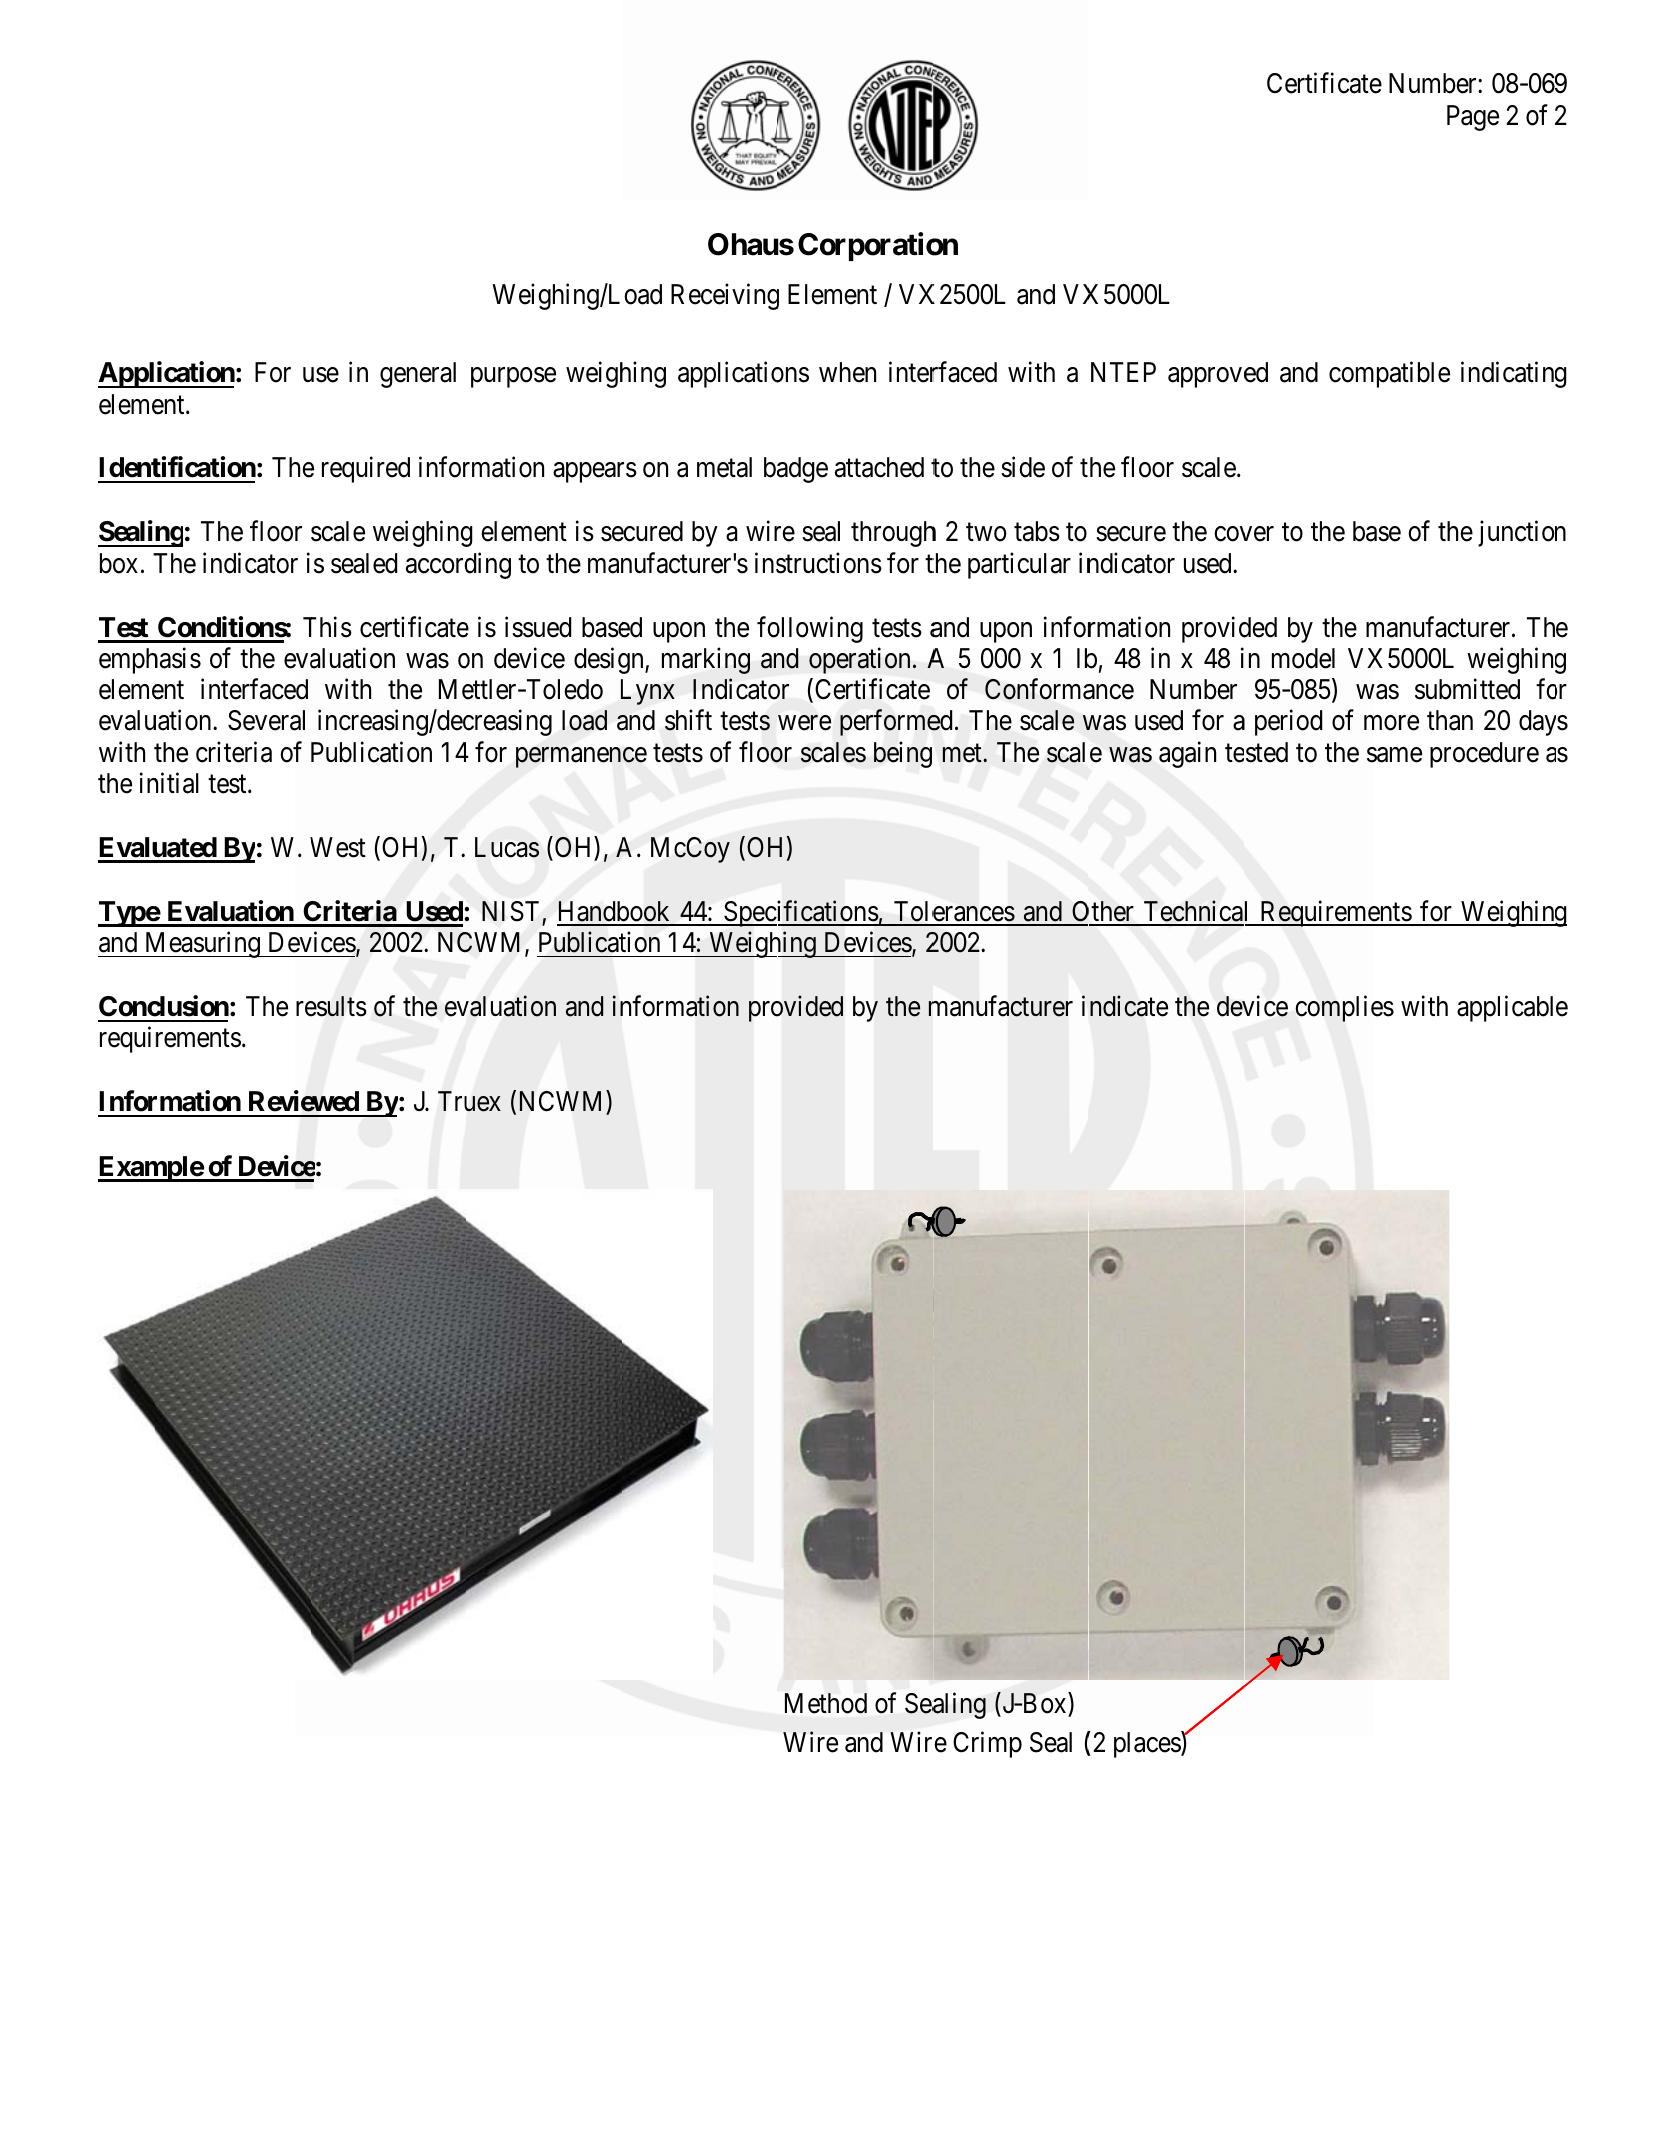  I want to click on issued, so click(538, 627).
